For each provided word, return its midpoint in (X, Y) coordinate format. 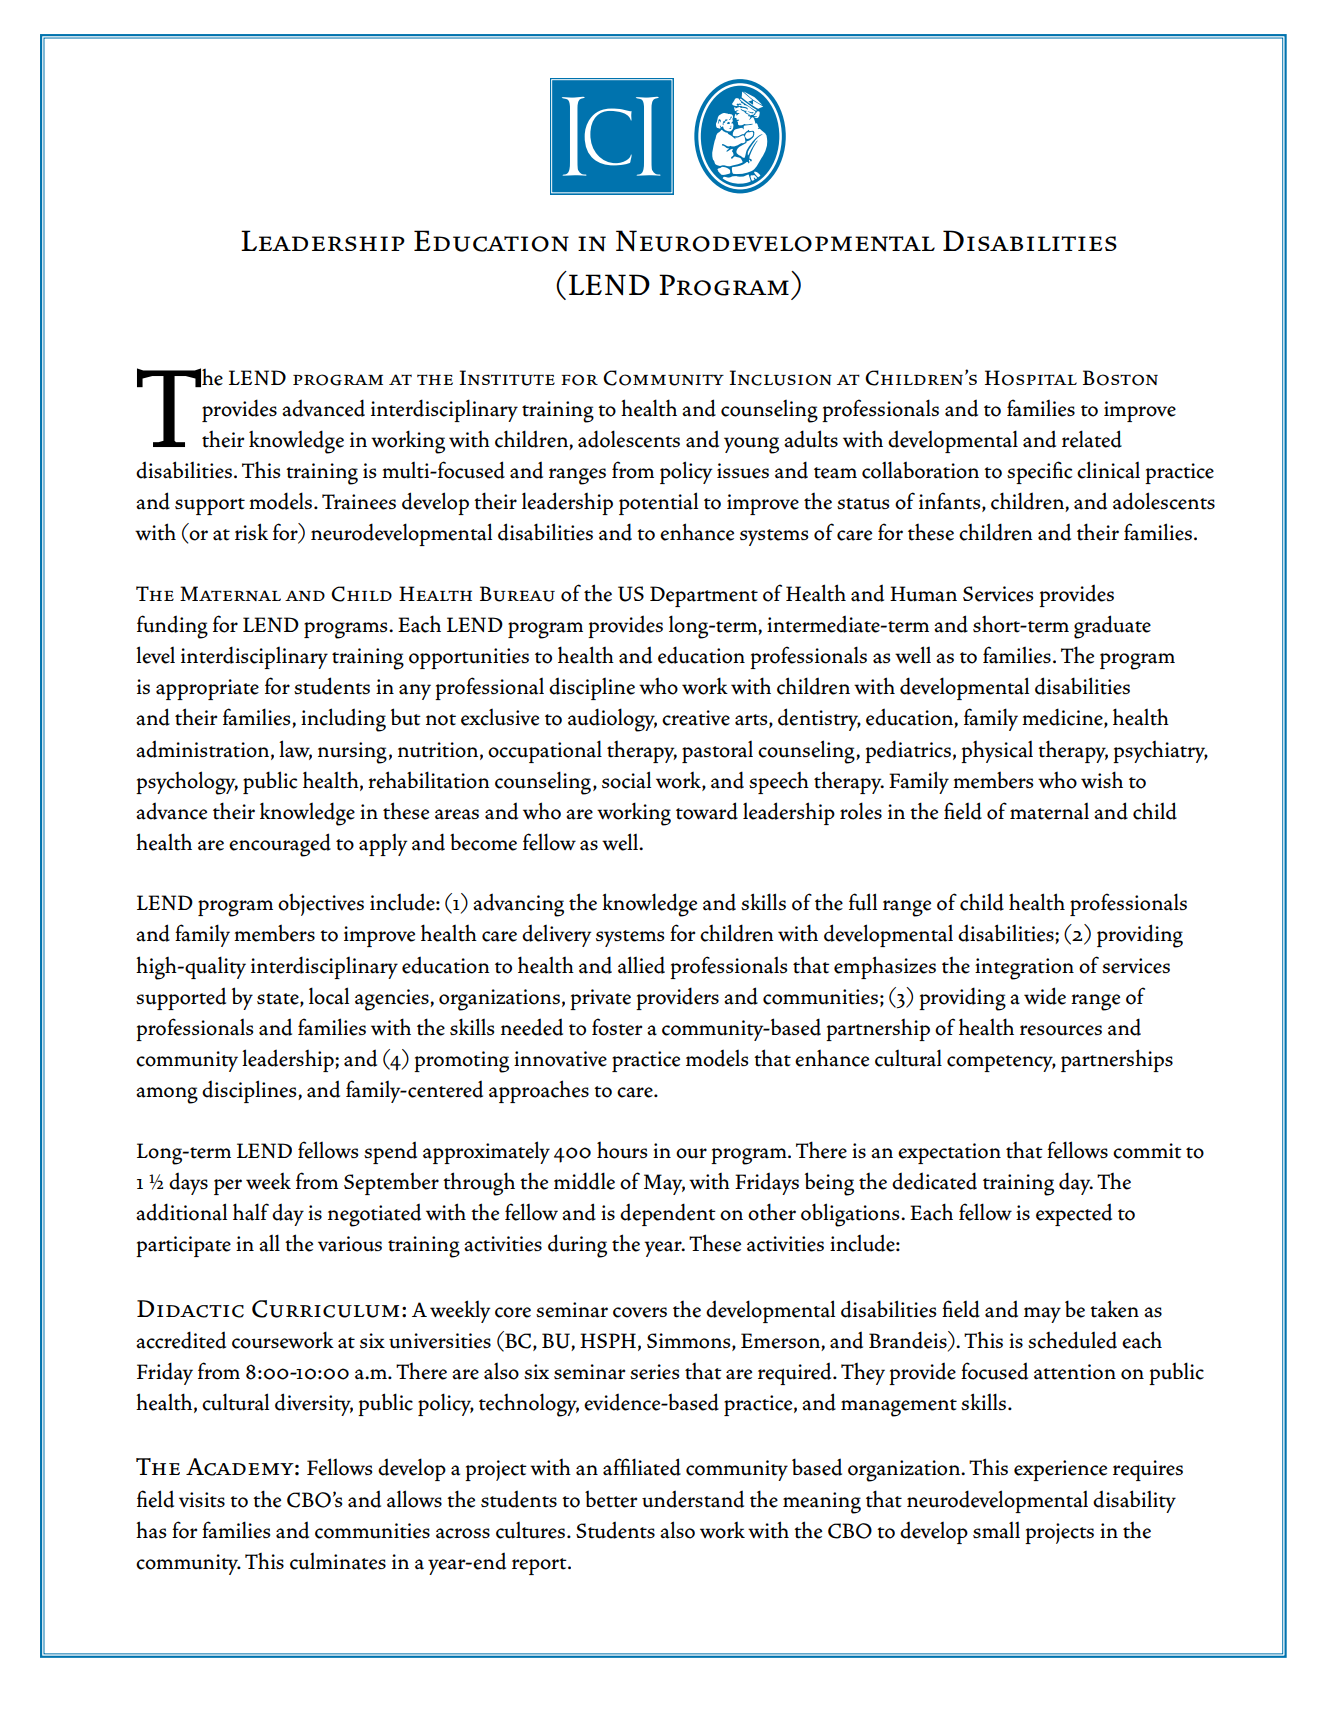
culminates (338, 1561)
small (996, 1530)
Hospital (1031, 378)
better (611, 1499)
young (751, 445)
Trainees (359, 502)
